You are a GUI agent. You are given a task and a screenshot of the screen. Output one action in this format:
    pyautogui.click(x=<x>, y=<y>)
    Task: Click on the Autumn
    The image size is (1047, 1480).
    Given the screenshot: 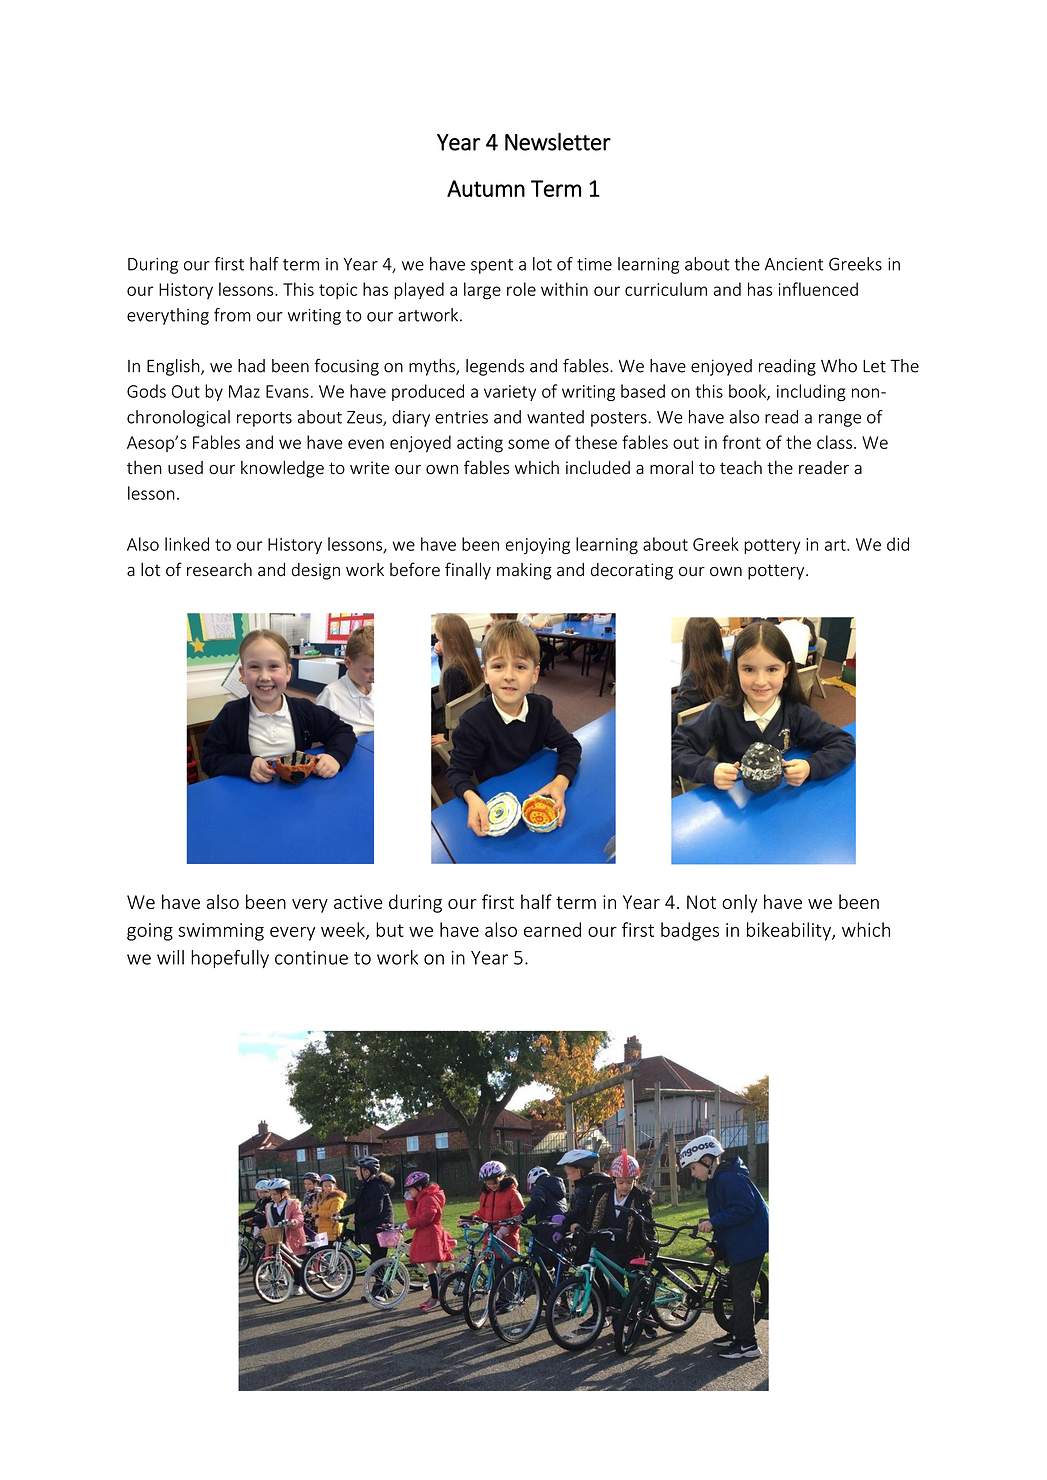 What is the action you would take?
    pyautogui.click(x=486, y=188)
